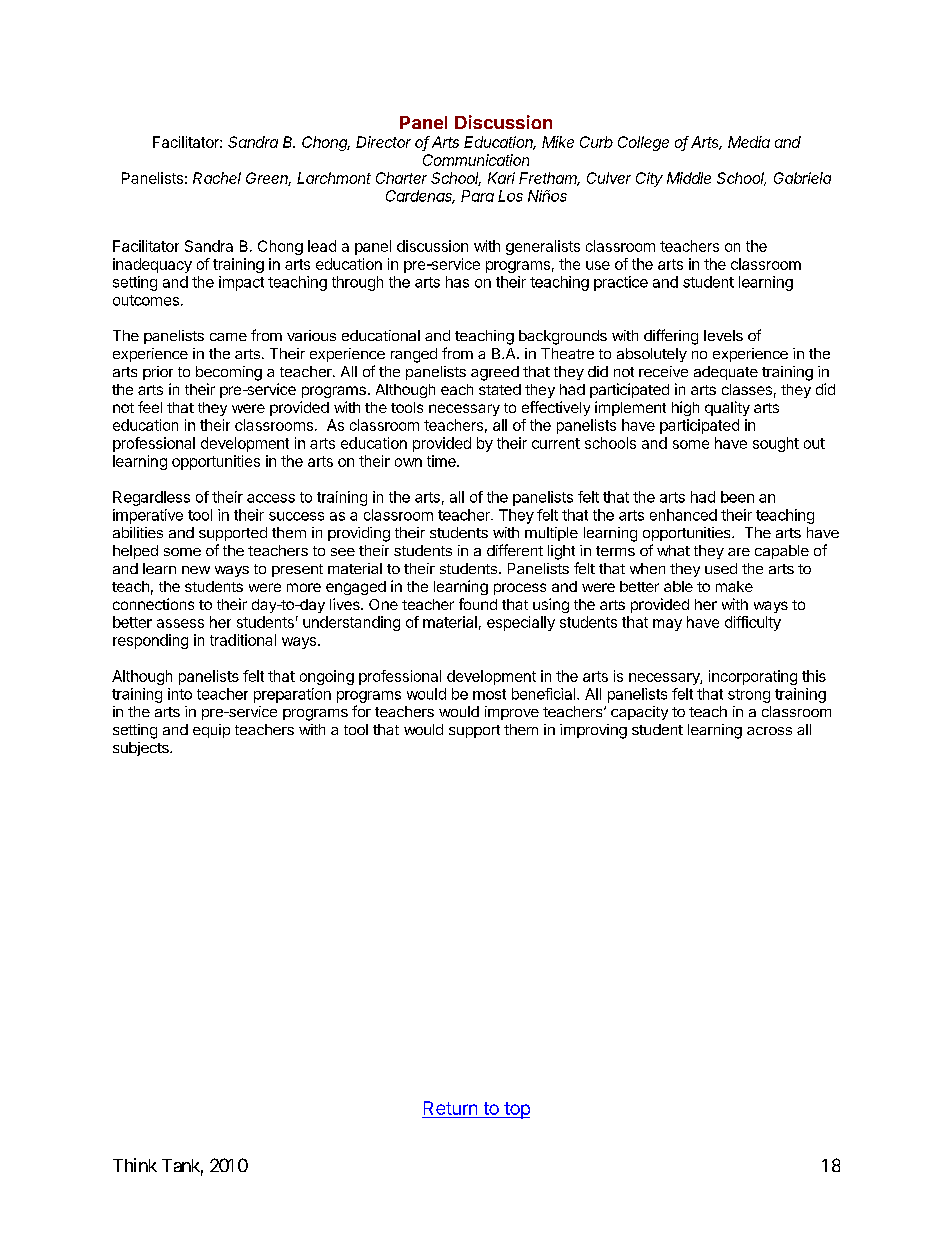 The height and width of the screenshot is (1233, 952). I want to click on traditional, so click(243, 640).
